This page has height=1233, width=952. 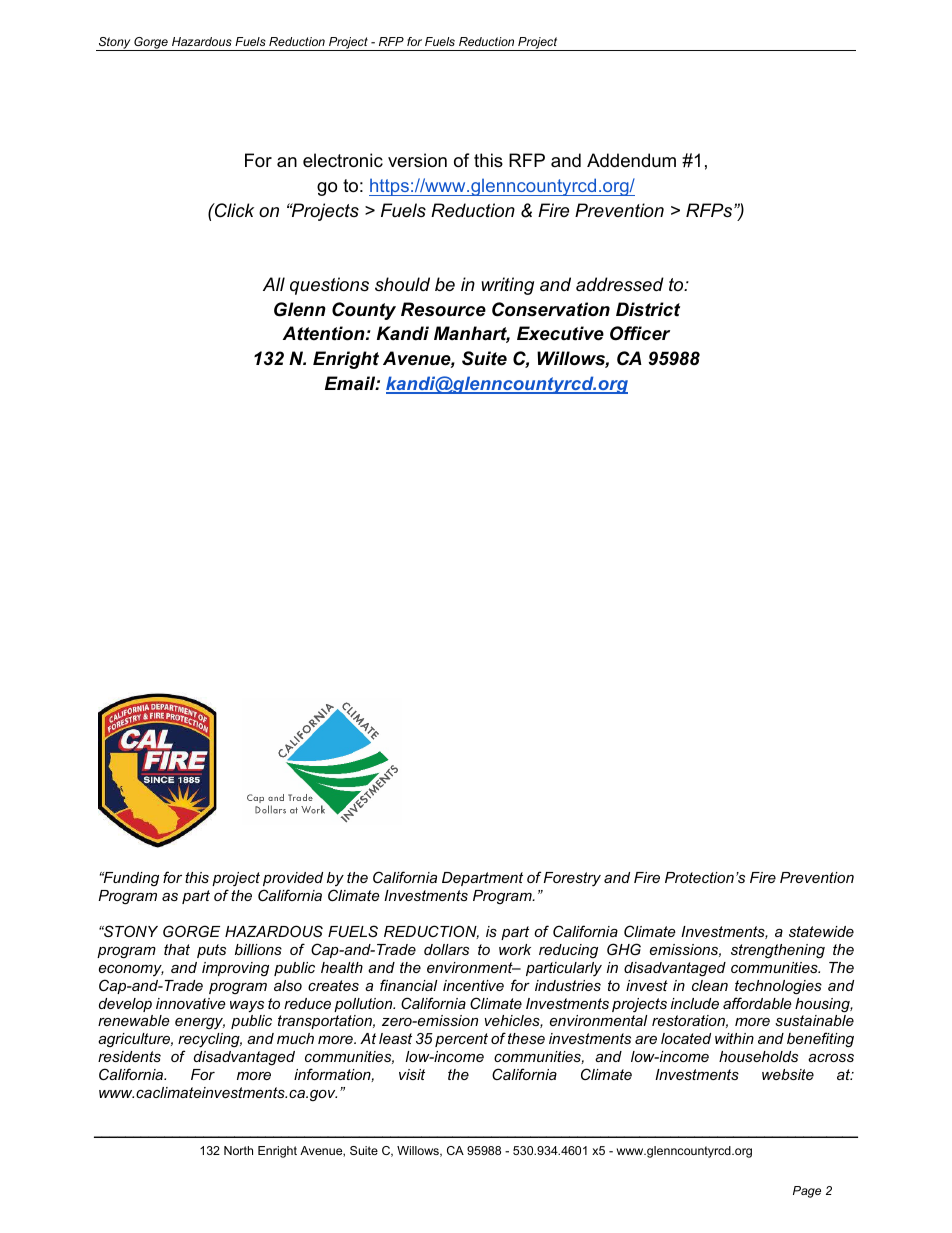 What do you see at coordinates (807, 1192) in the page?
I see `Page` at bounding box center [807, 1192].
